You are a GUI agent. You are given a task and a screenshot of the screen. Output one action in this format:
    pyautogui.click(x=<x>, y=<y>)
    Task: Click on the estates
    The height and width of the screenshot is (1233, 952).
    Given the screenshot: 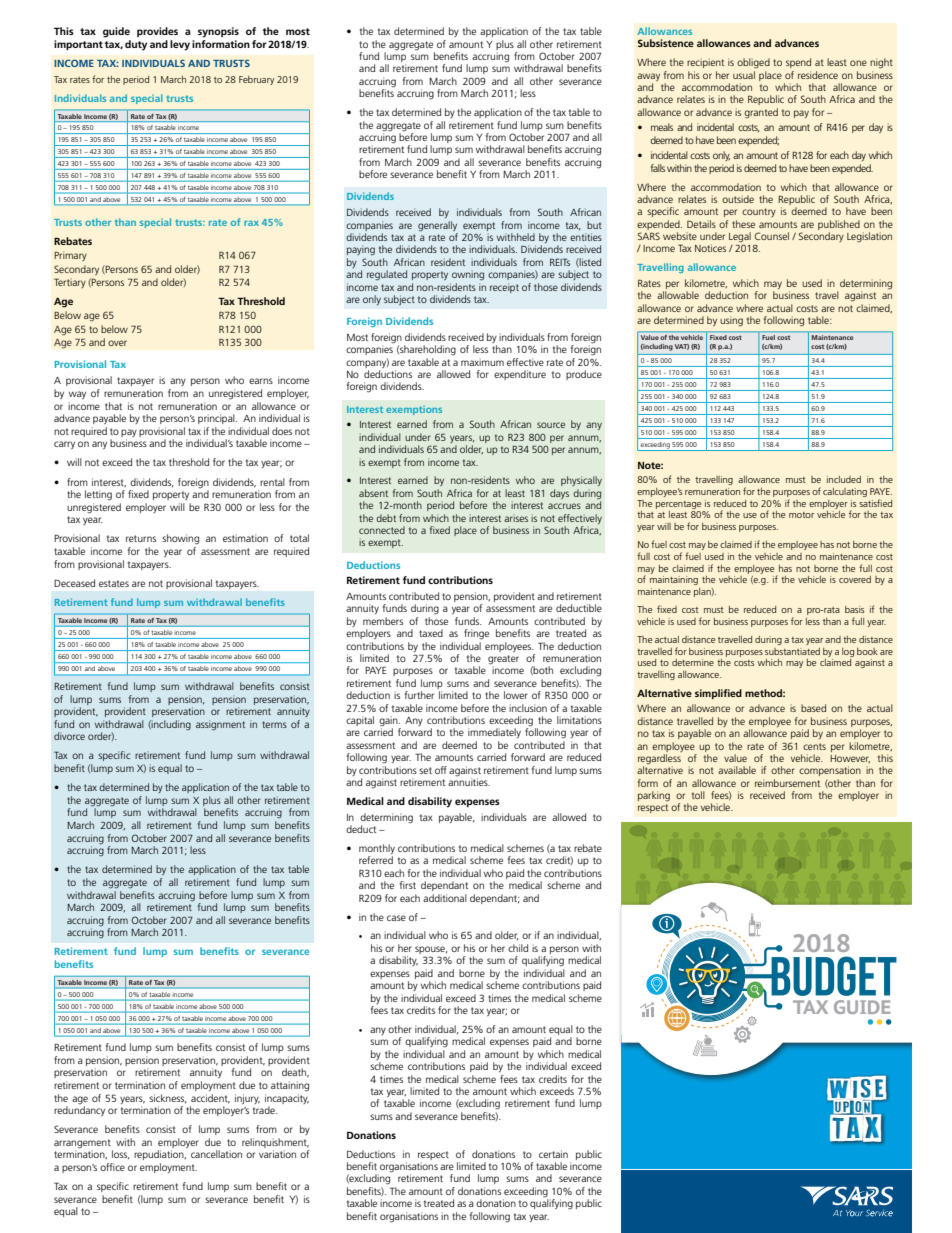 What is the action you would take?
    pyautogui.click(x=114, y=583)
